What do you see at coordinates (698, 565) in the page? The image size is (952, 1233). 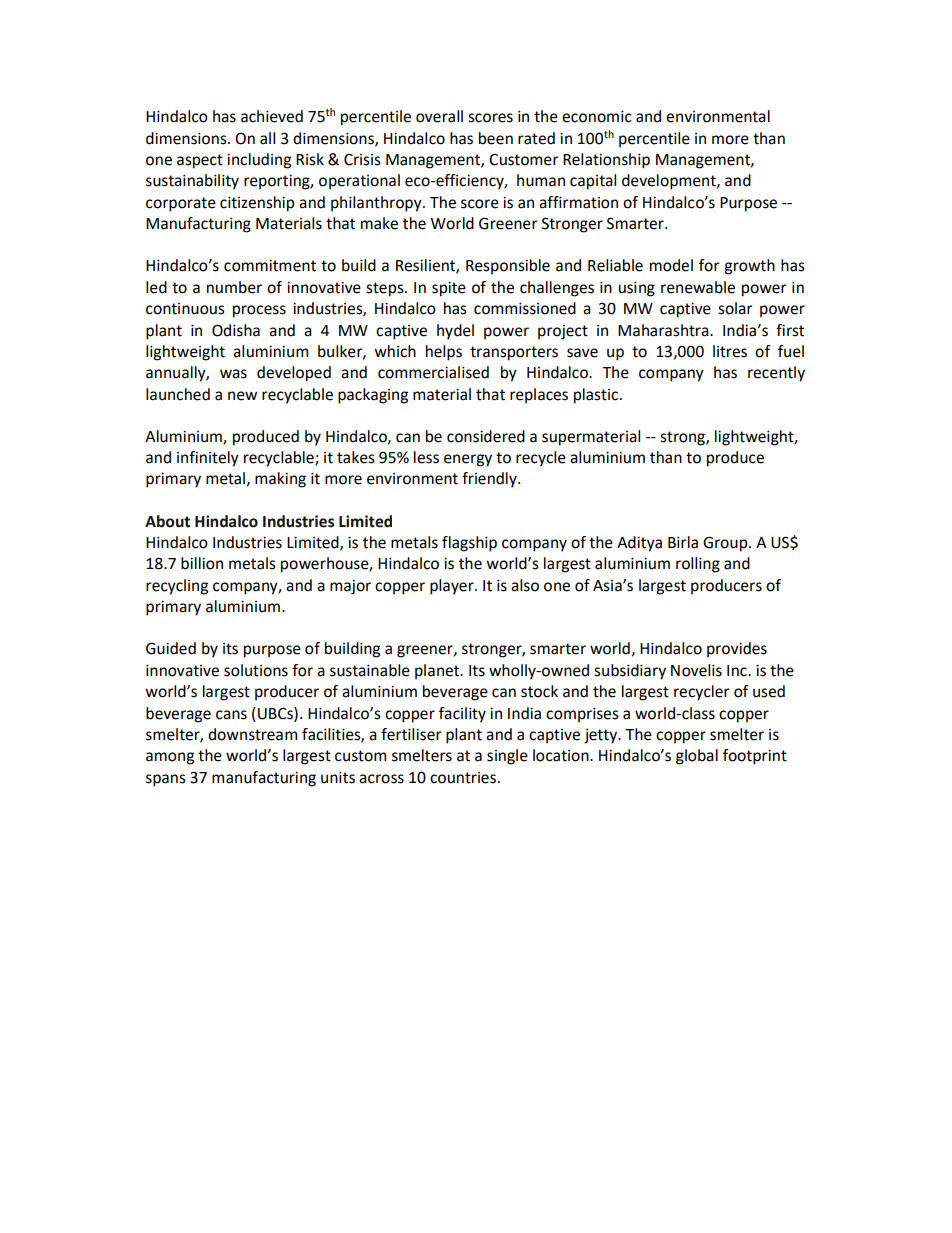 I see `rolling` at bounding box center [698, 565].
